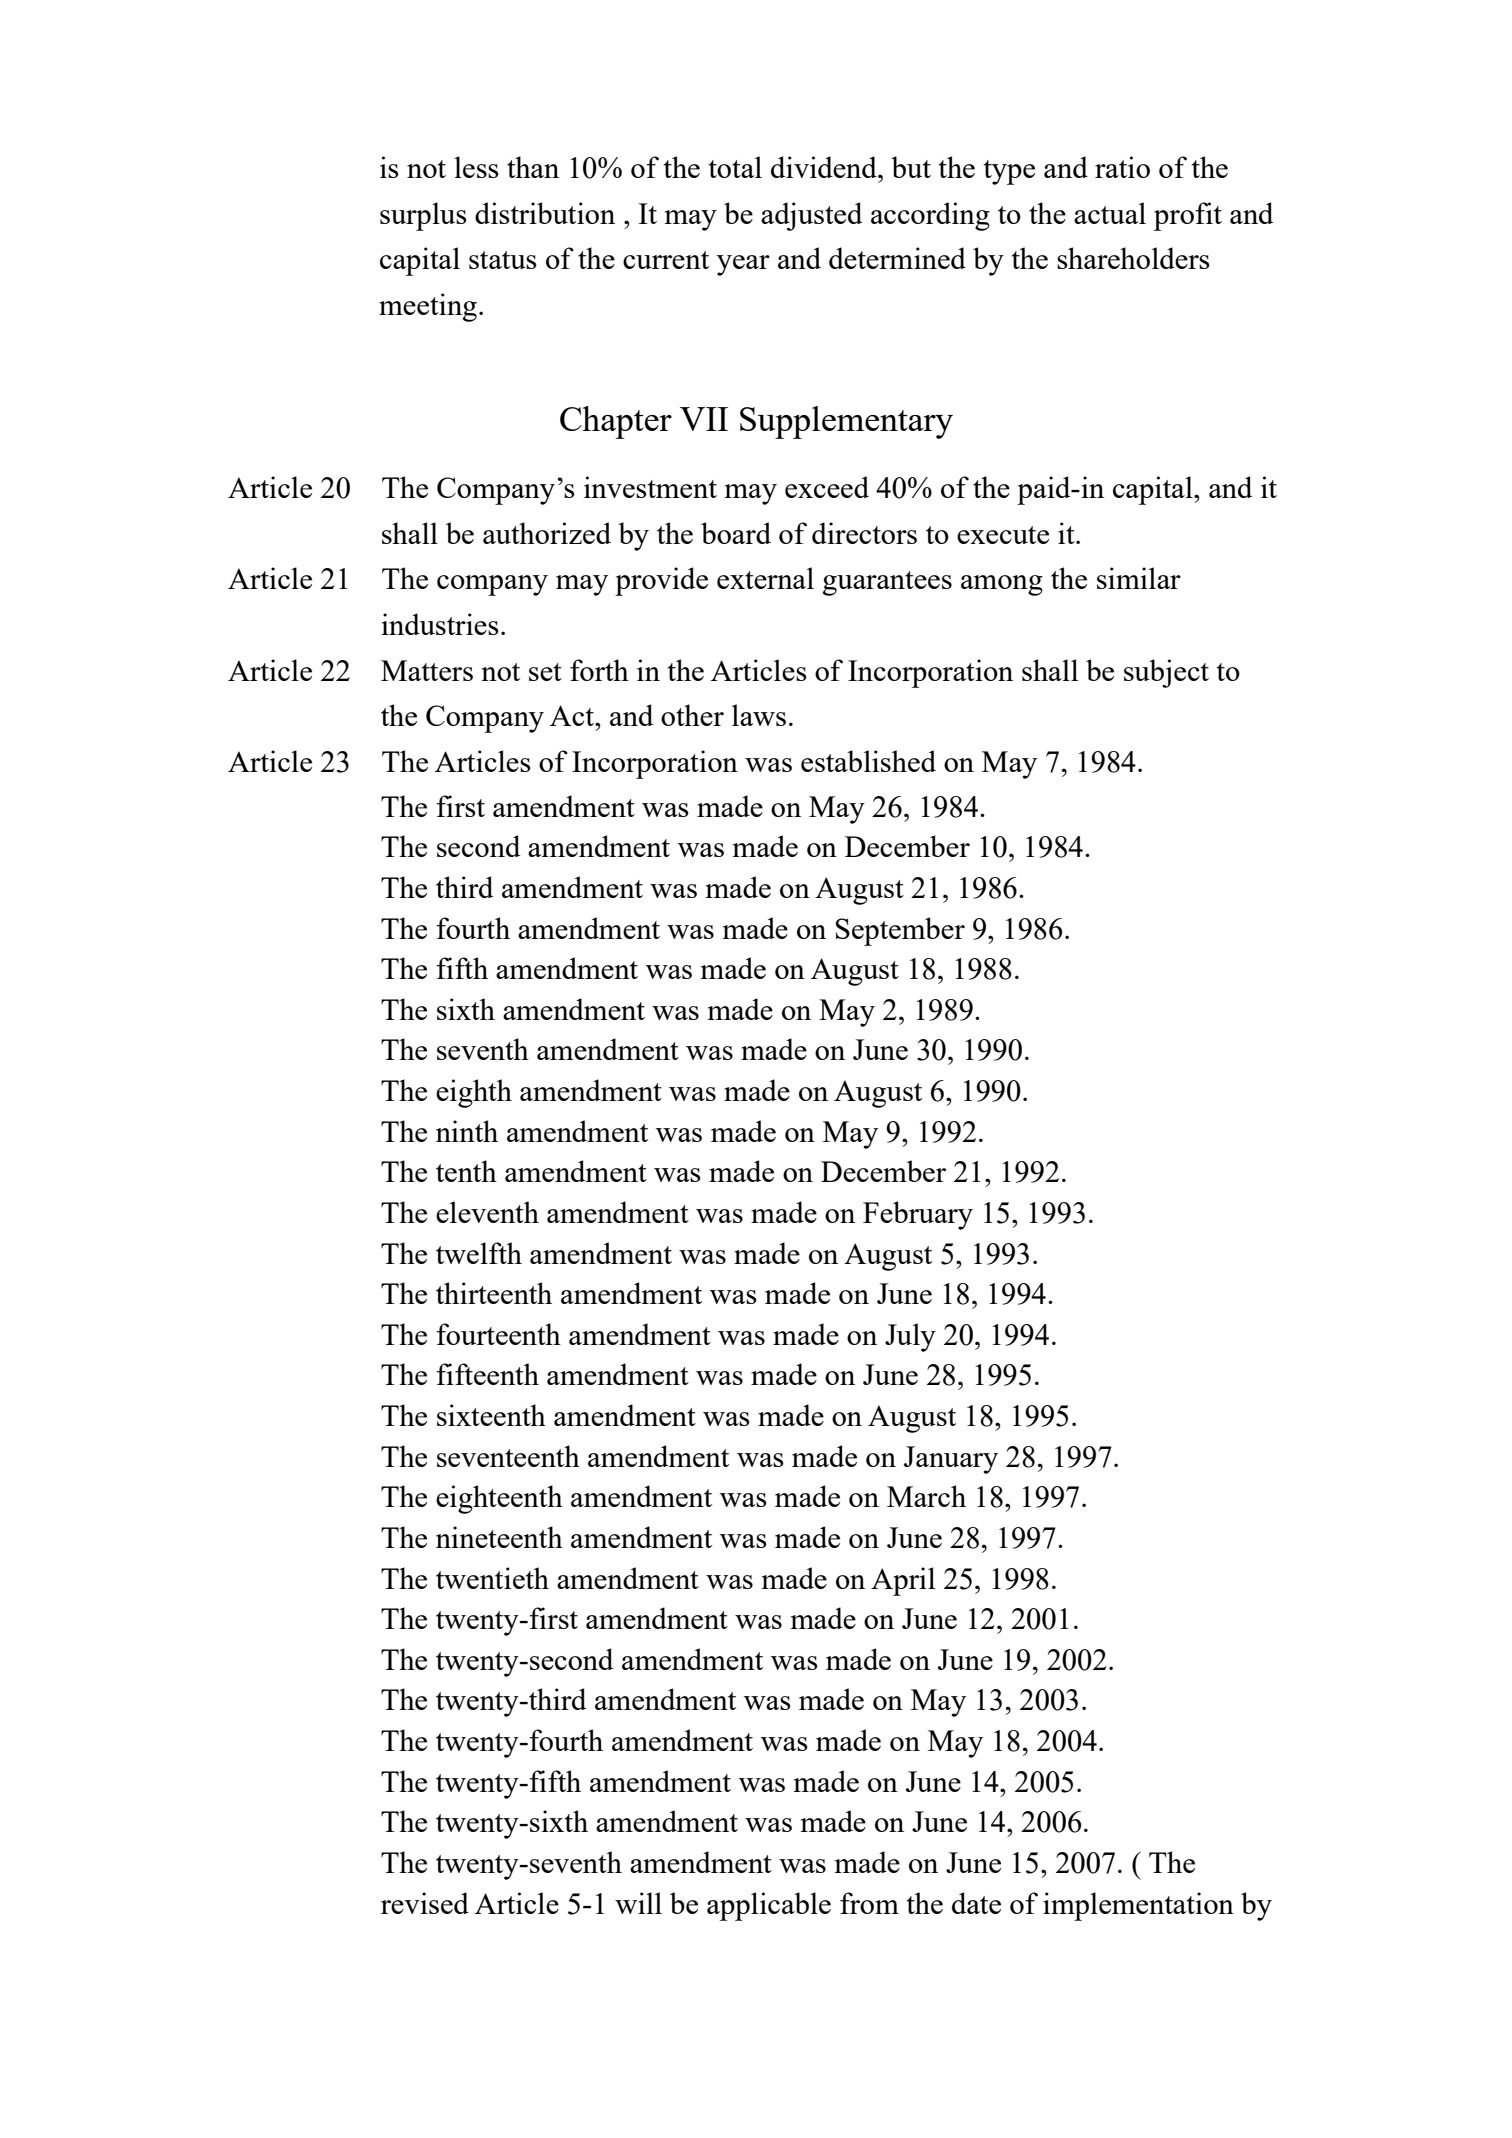 The width and height of the screenshot is (1512, 2138). I want to click on revised, so click(425, 1903).
